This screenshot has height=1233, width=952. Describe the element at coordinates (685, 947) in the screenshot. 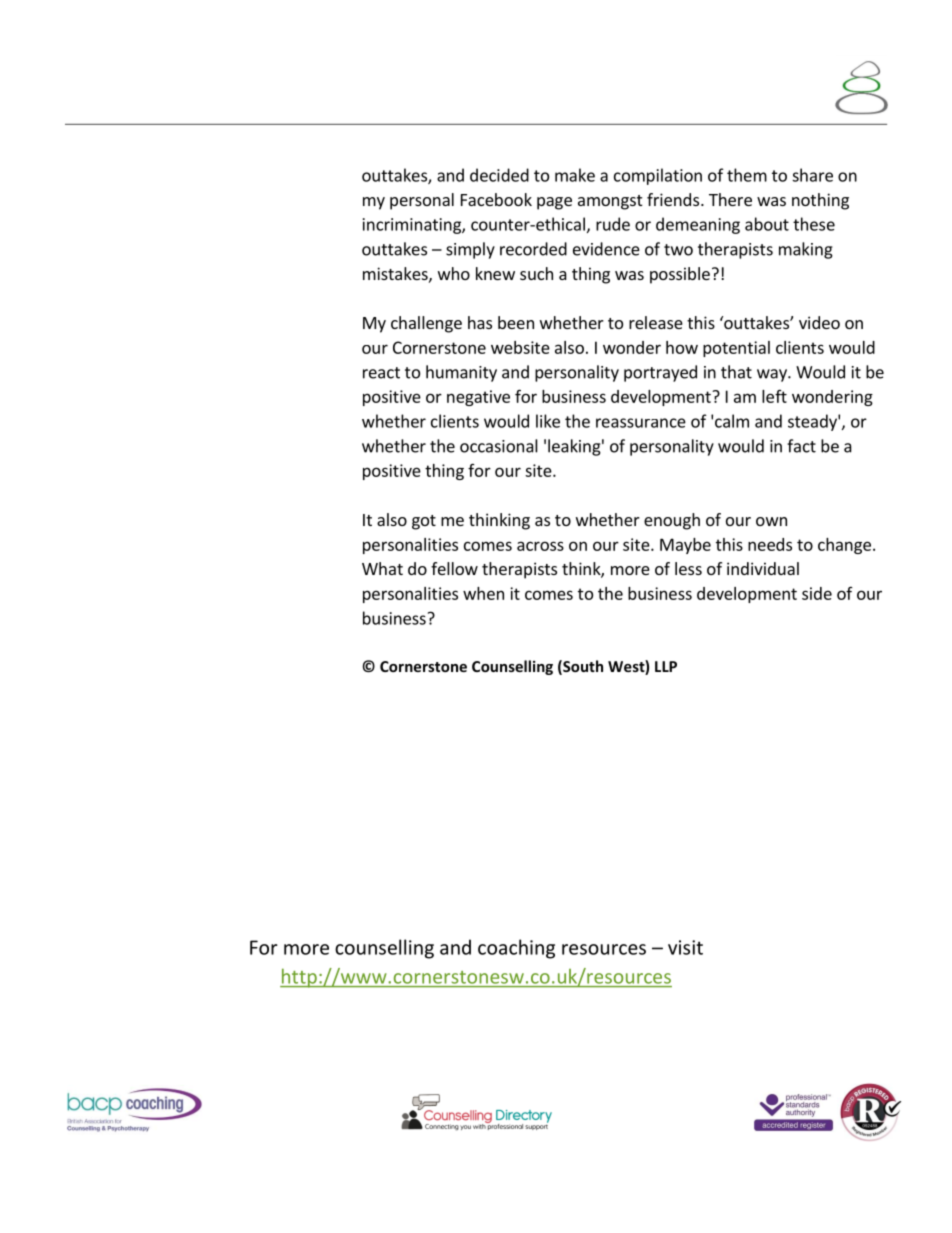

I see `visit` at that location.
